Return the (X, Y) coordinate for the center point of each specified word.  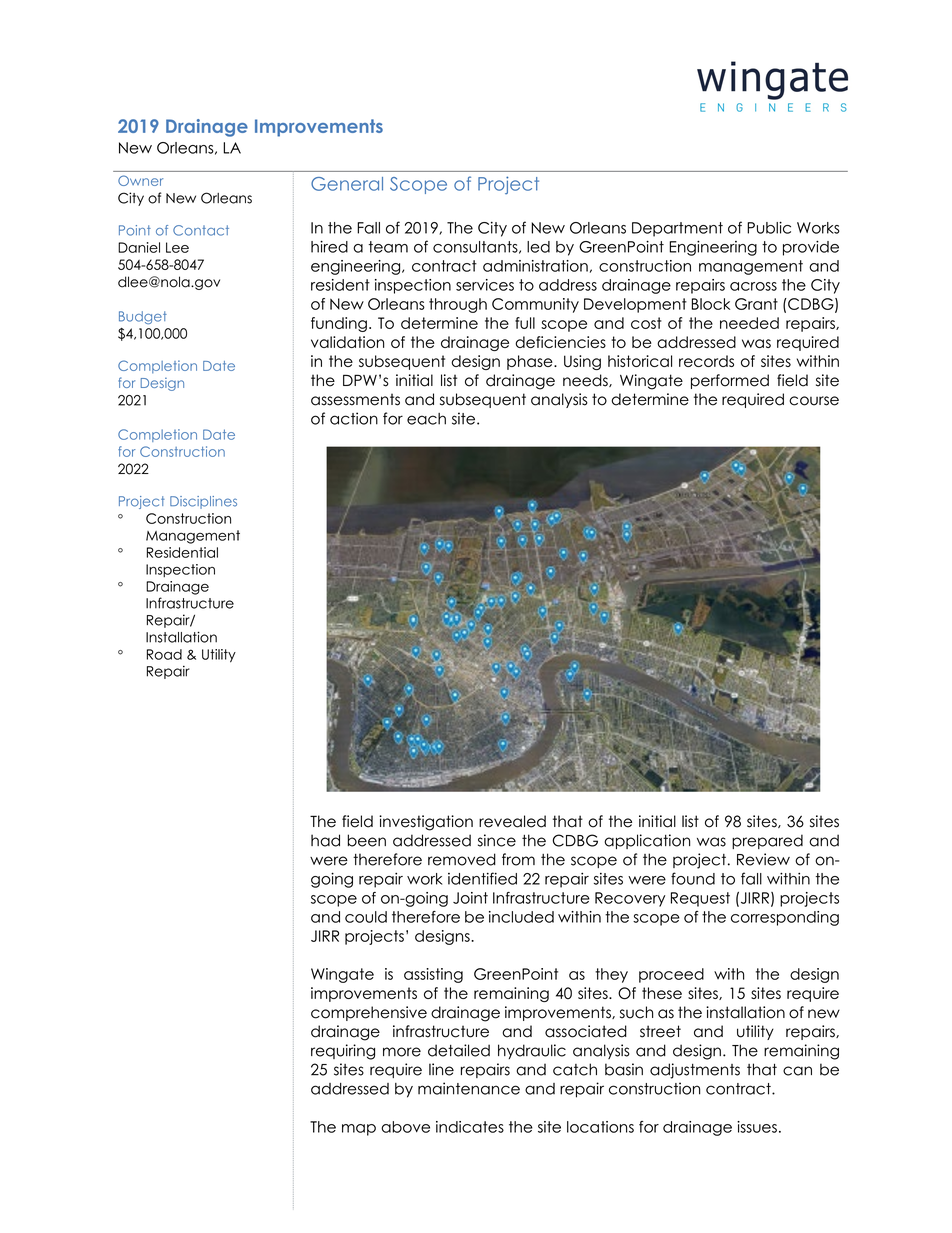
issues (757, 1127)
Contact (201, 230)
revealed (512, 821)
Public (769, 227)
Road (164, 654)
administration (535, 266)
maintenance (469, 1088)
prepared (767, 841)
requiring (343, 1052)
